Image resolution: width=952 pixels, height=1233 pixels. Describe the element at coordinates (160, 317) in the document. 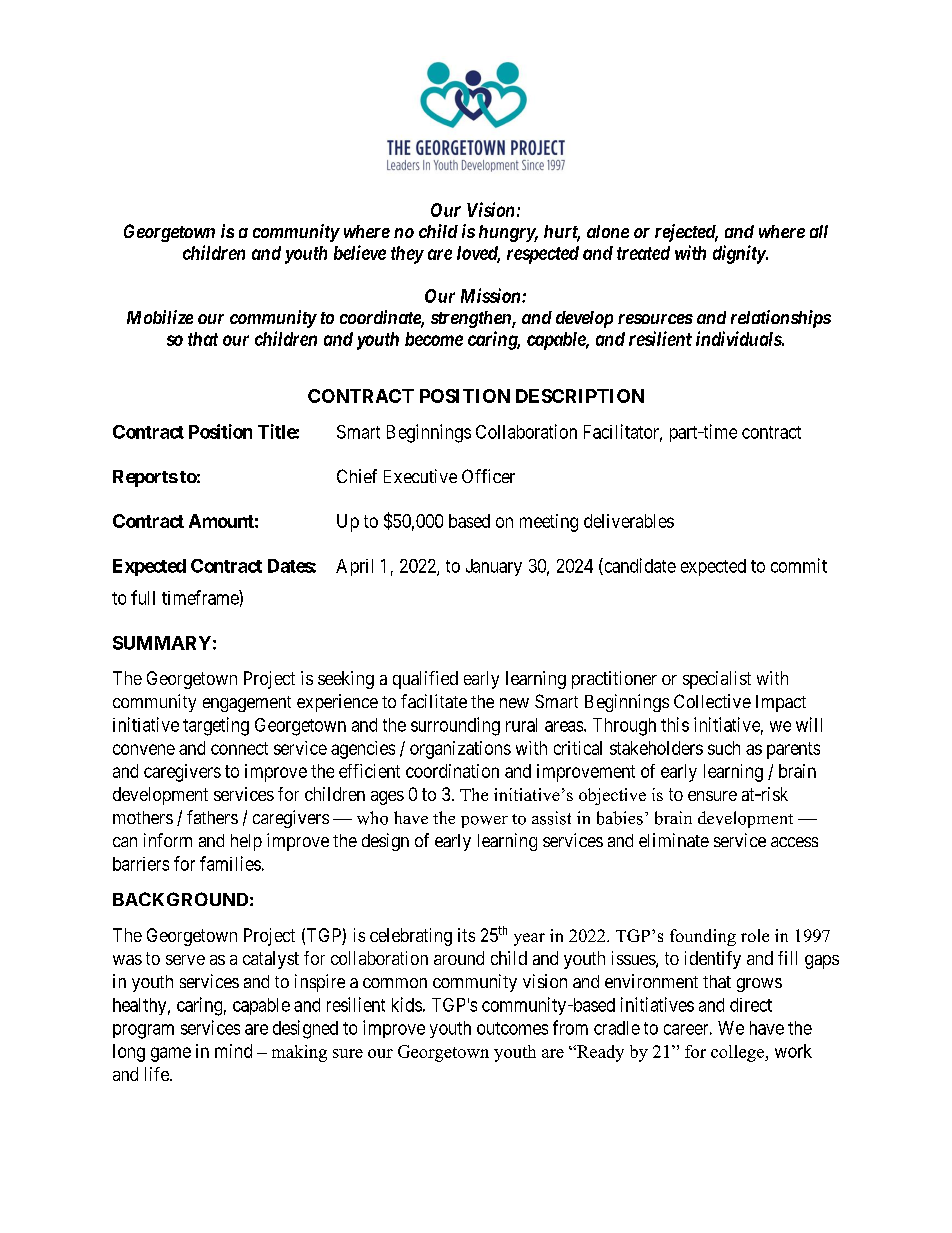

I see `Mobilize` at that location.
